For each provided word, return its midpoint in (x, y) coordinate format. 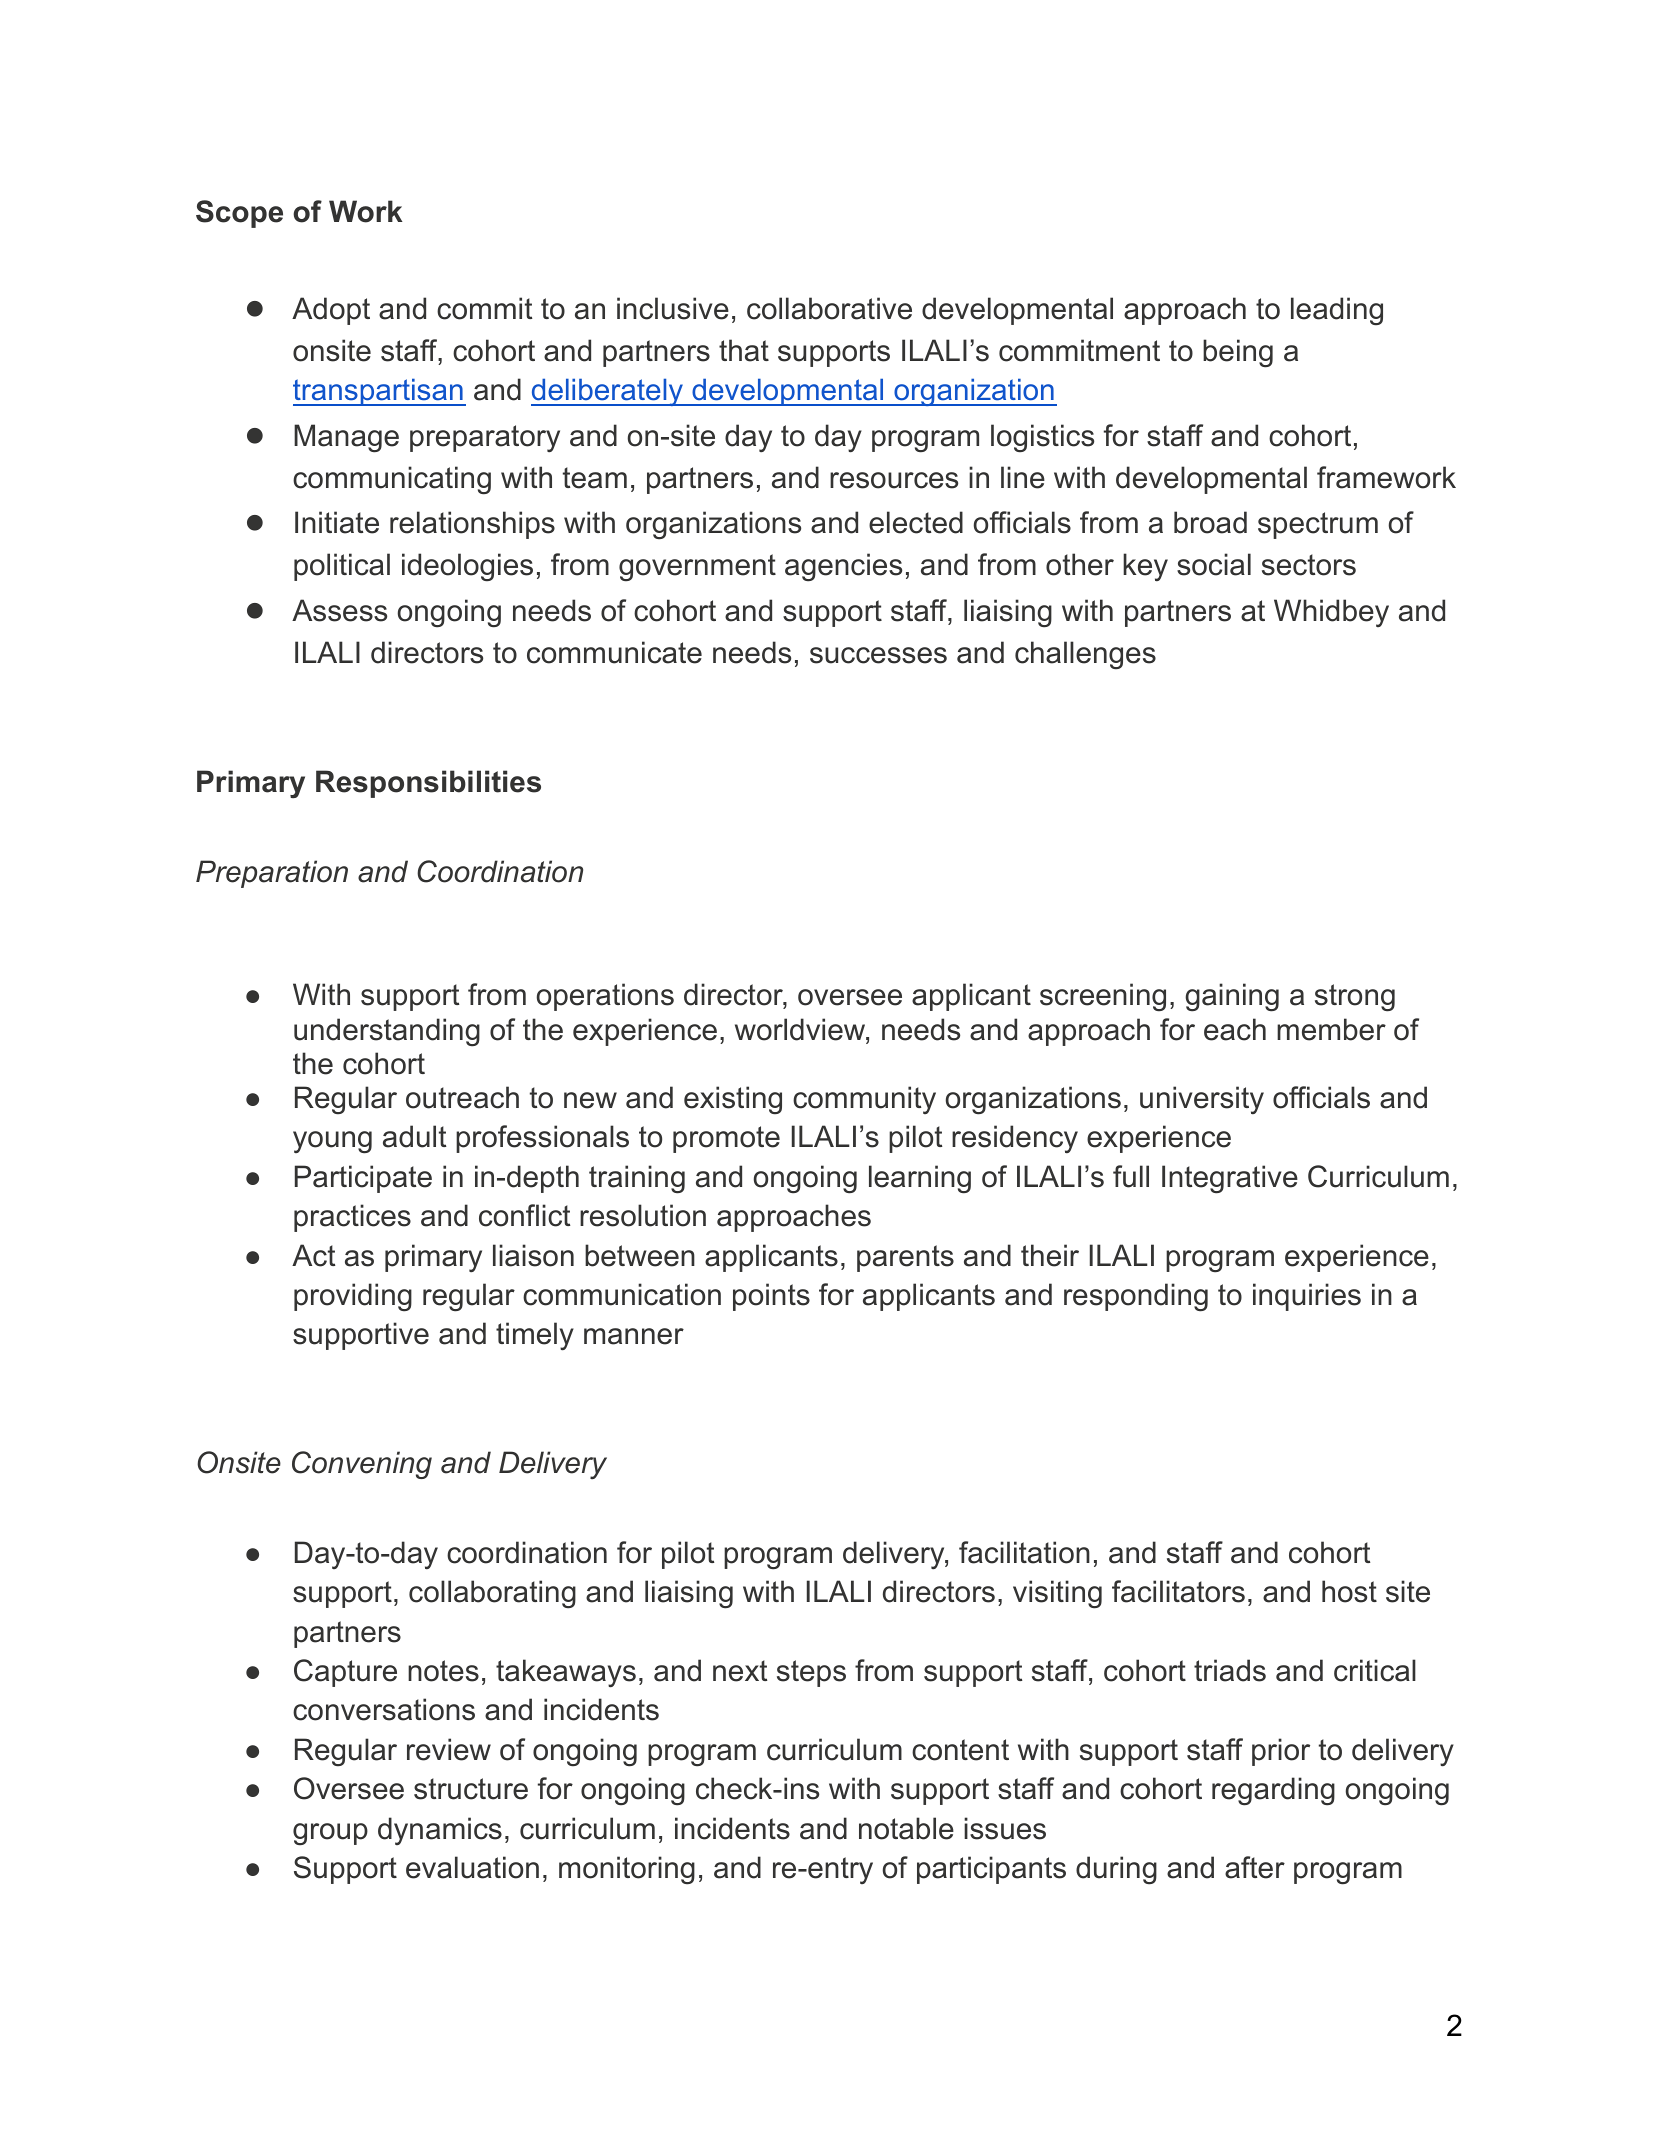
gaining (1232, 997)
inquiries (1307, 1297)
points (771, 1297)
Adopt (331, 311)
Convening (362, 1465)
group (330, 1834)
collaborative (829, 308)
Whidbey (1331, 613)
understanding (387, 1032)
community (864, 1100)
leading (1337, 311)
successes (878, 655)
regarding (1273, 1791)
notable (906, 1828)
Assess (339, 610)
